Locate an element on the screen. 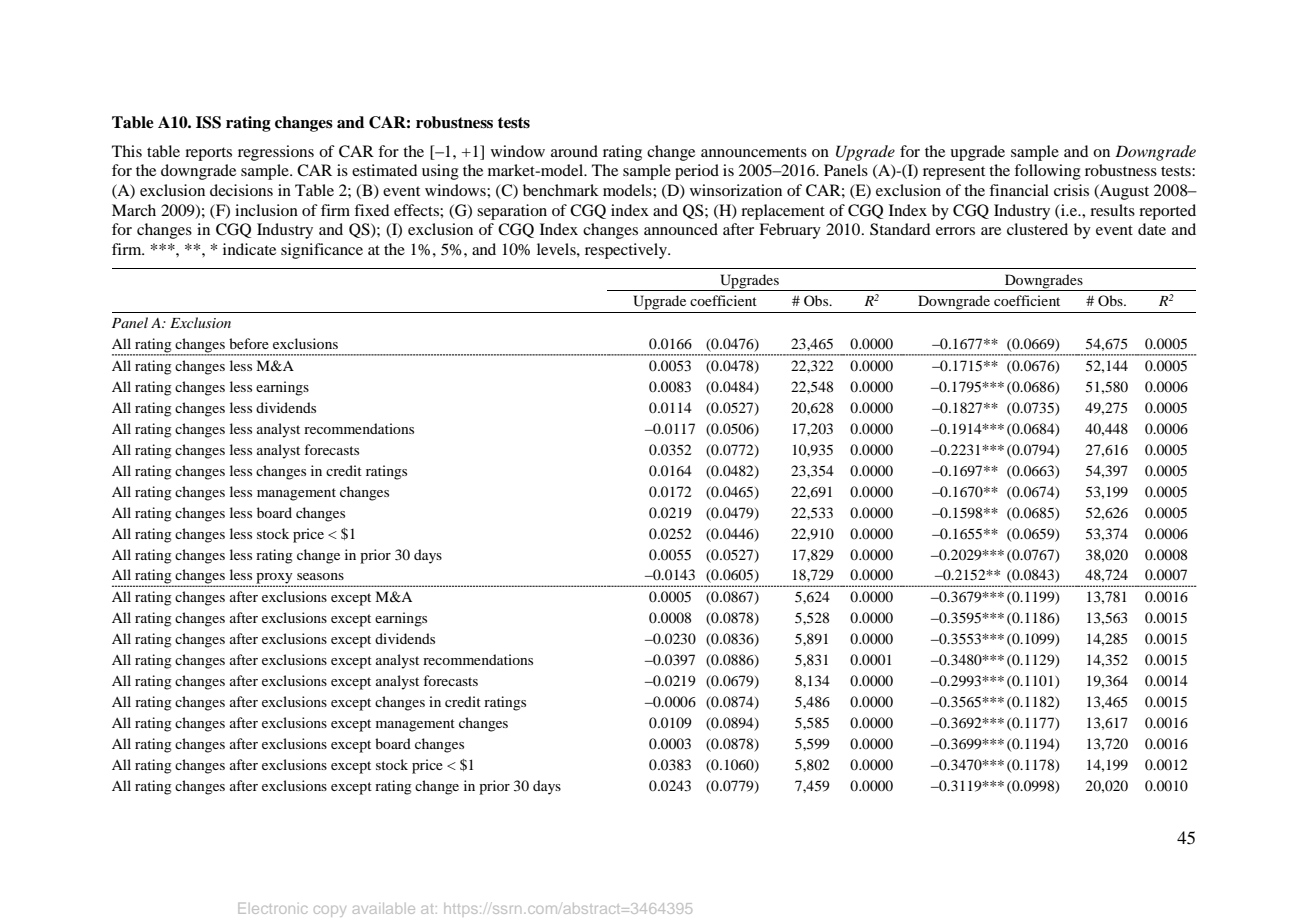 The width and height of the screenshot is (1308, 924). proxy is located at coordinates (275, 579).
